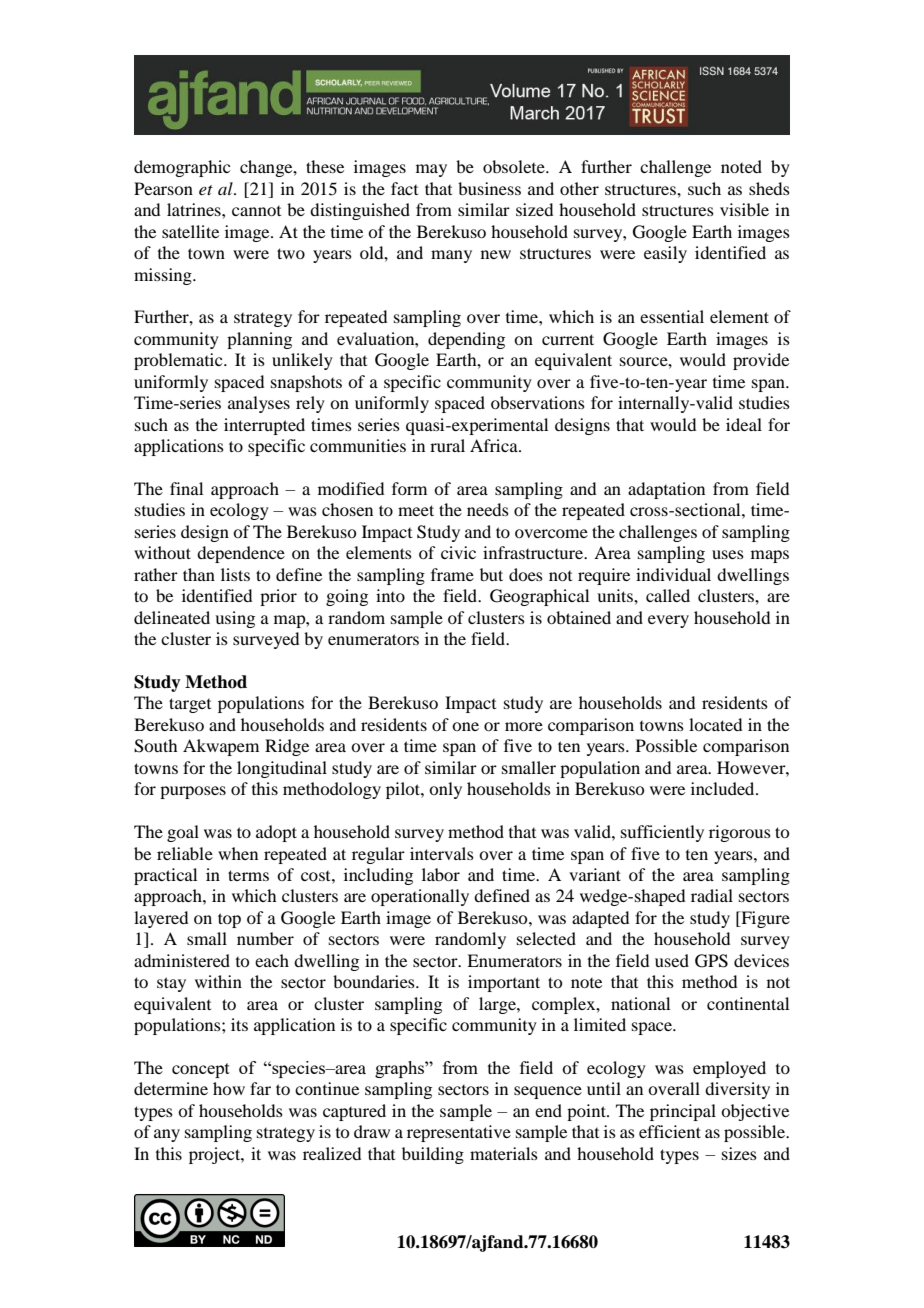 The width and height of the page is (924, 1308). I want to click on labor, so click(441, 874).
